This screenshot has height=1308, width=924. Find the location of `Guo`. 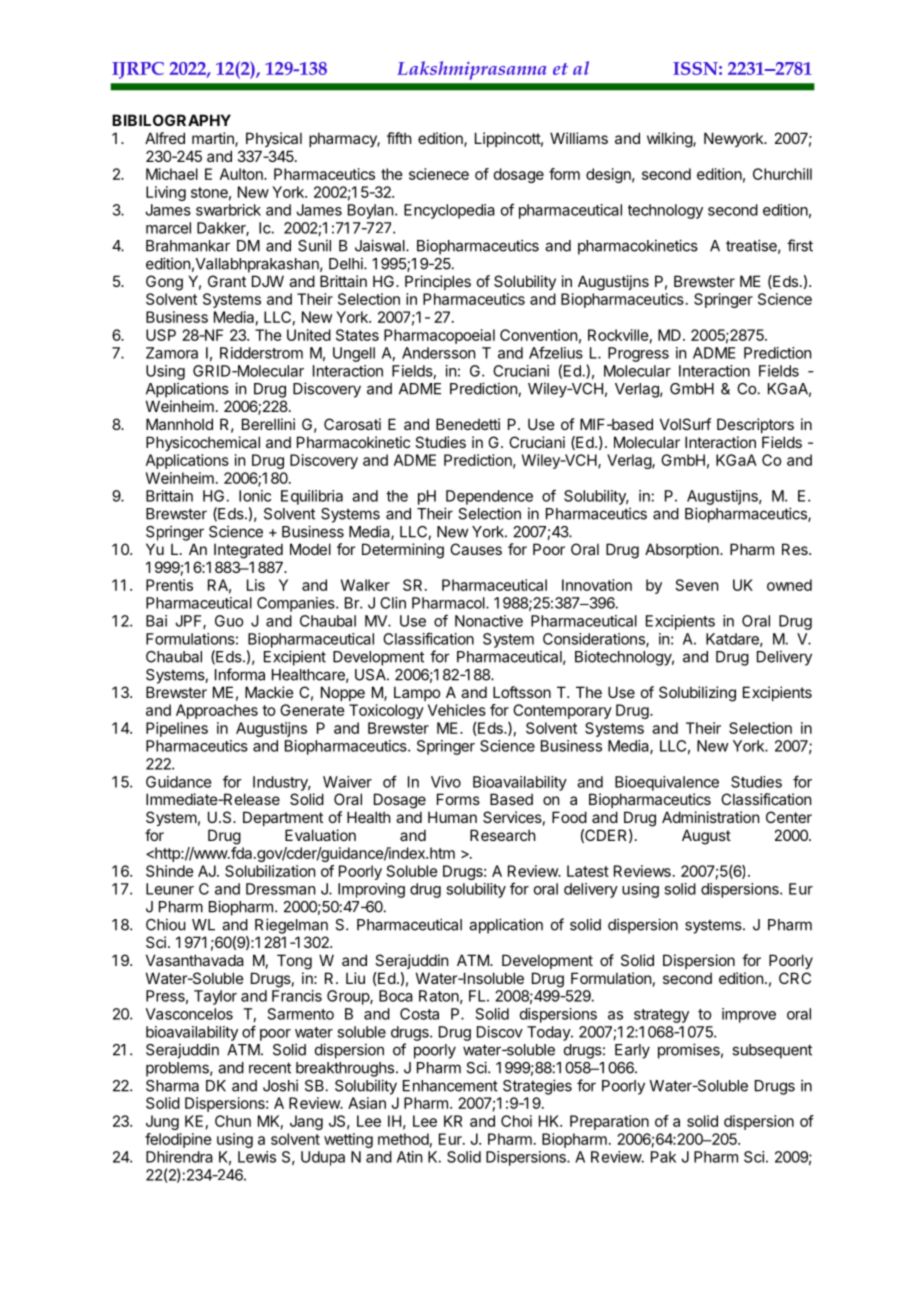

Guo is located at coordinates (229, 621).
